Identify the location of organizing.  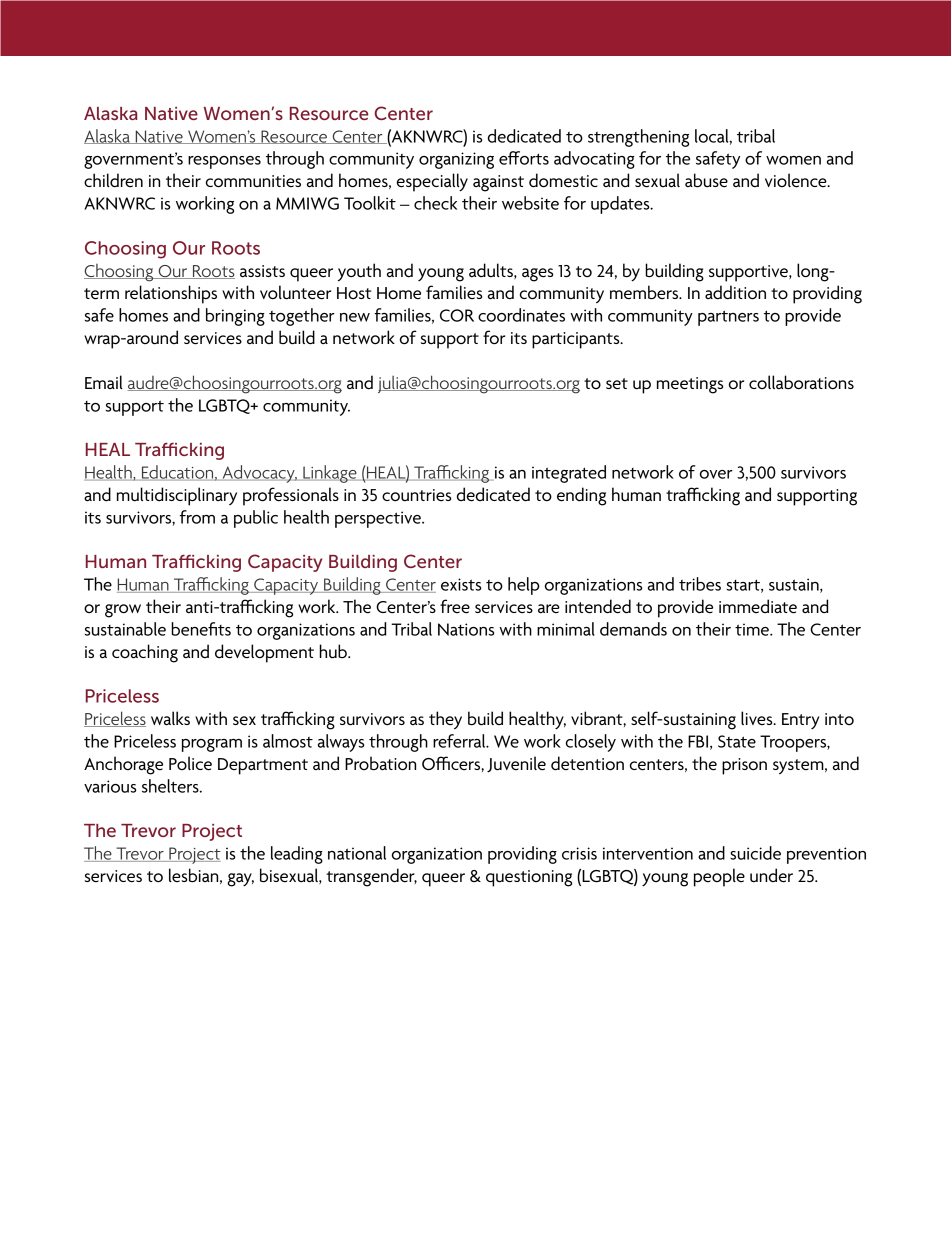
(456, 160).
